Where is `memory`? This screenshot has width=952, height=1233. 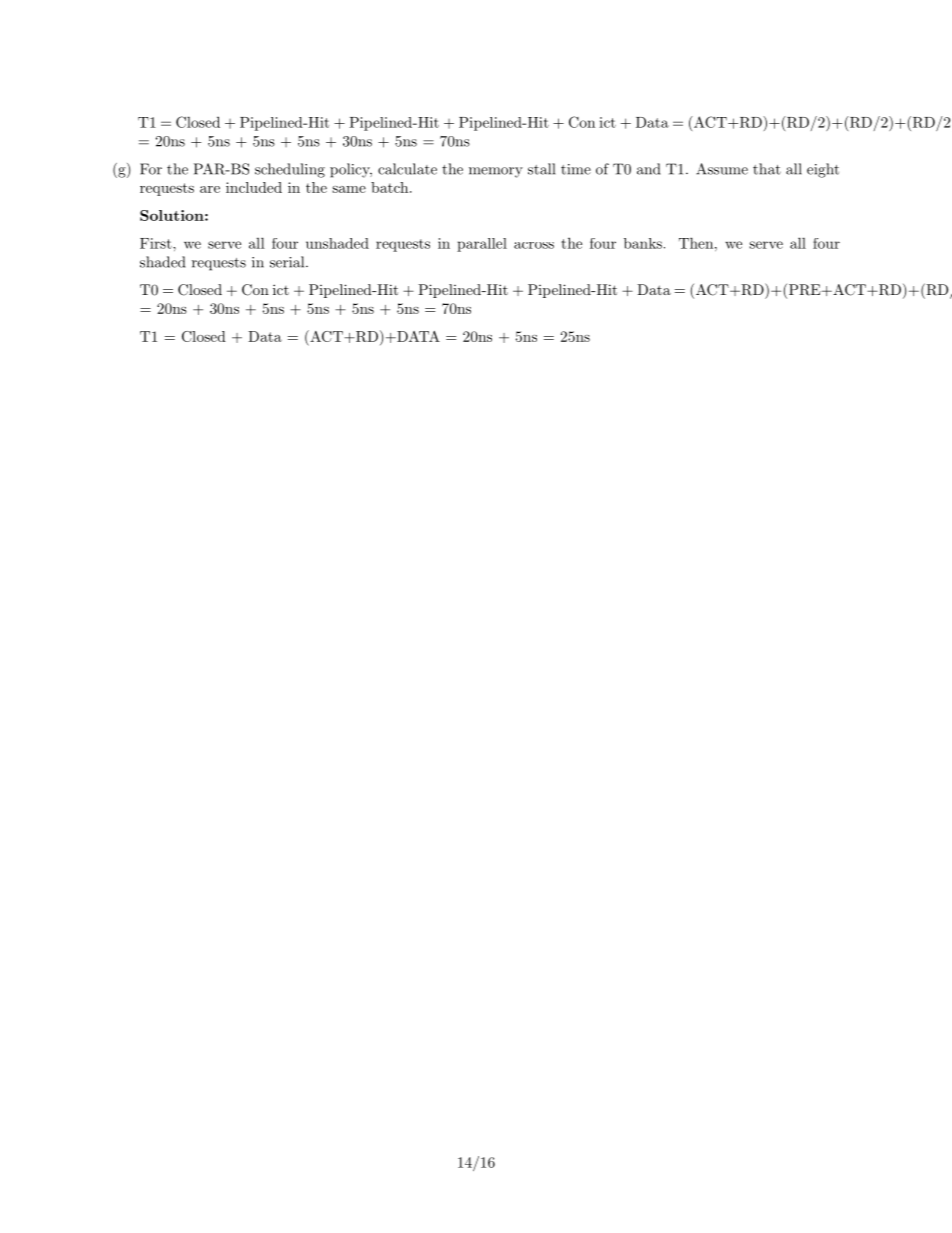 memory is located at coordinates (496, 172).
